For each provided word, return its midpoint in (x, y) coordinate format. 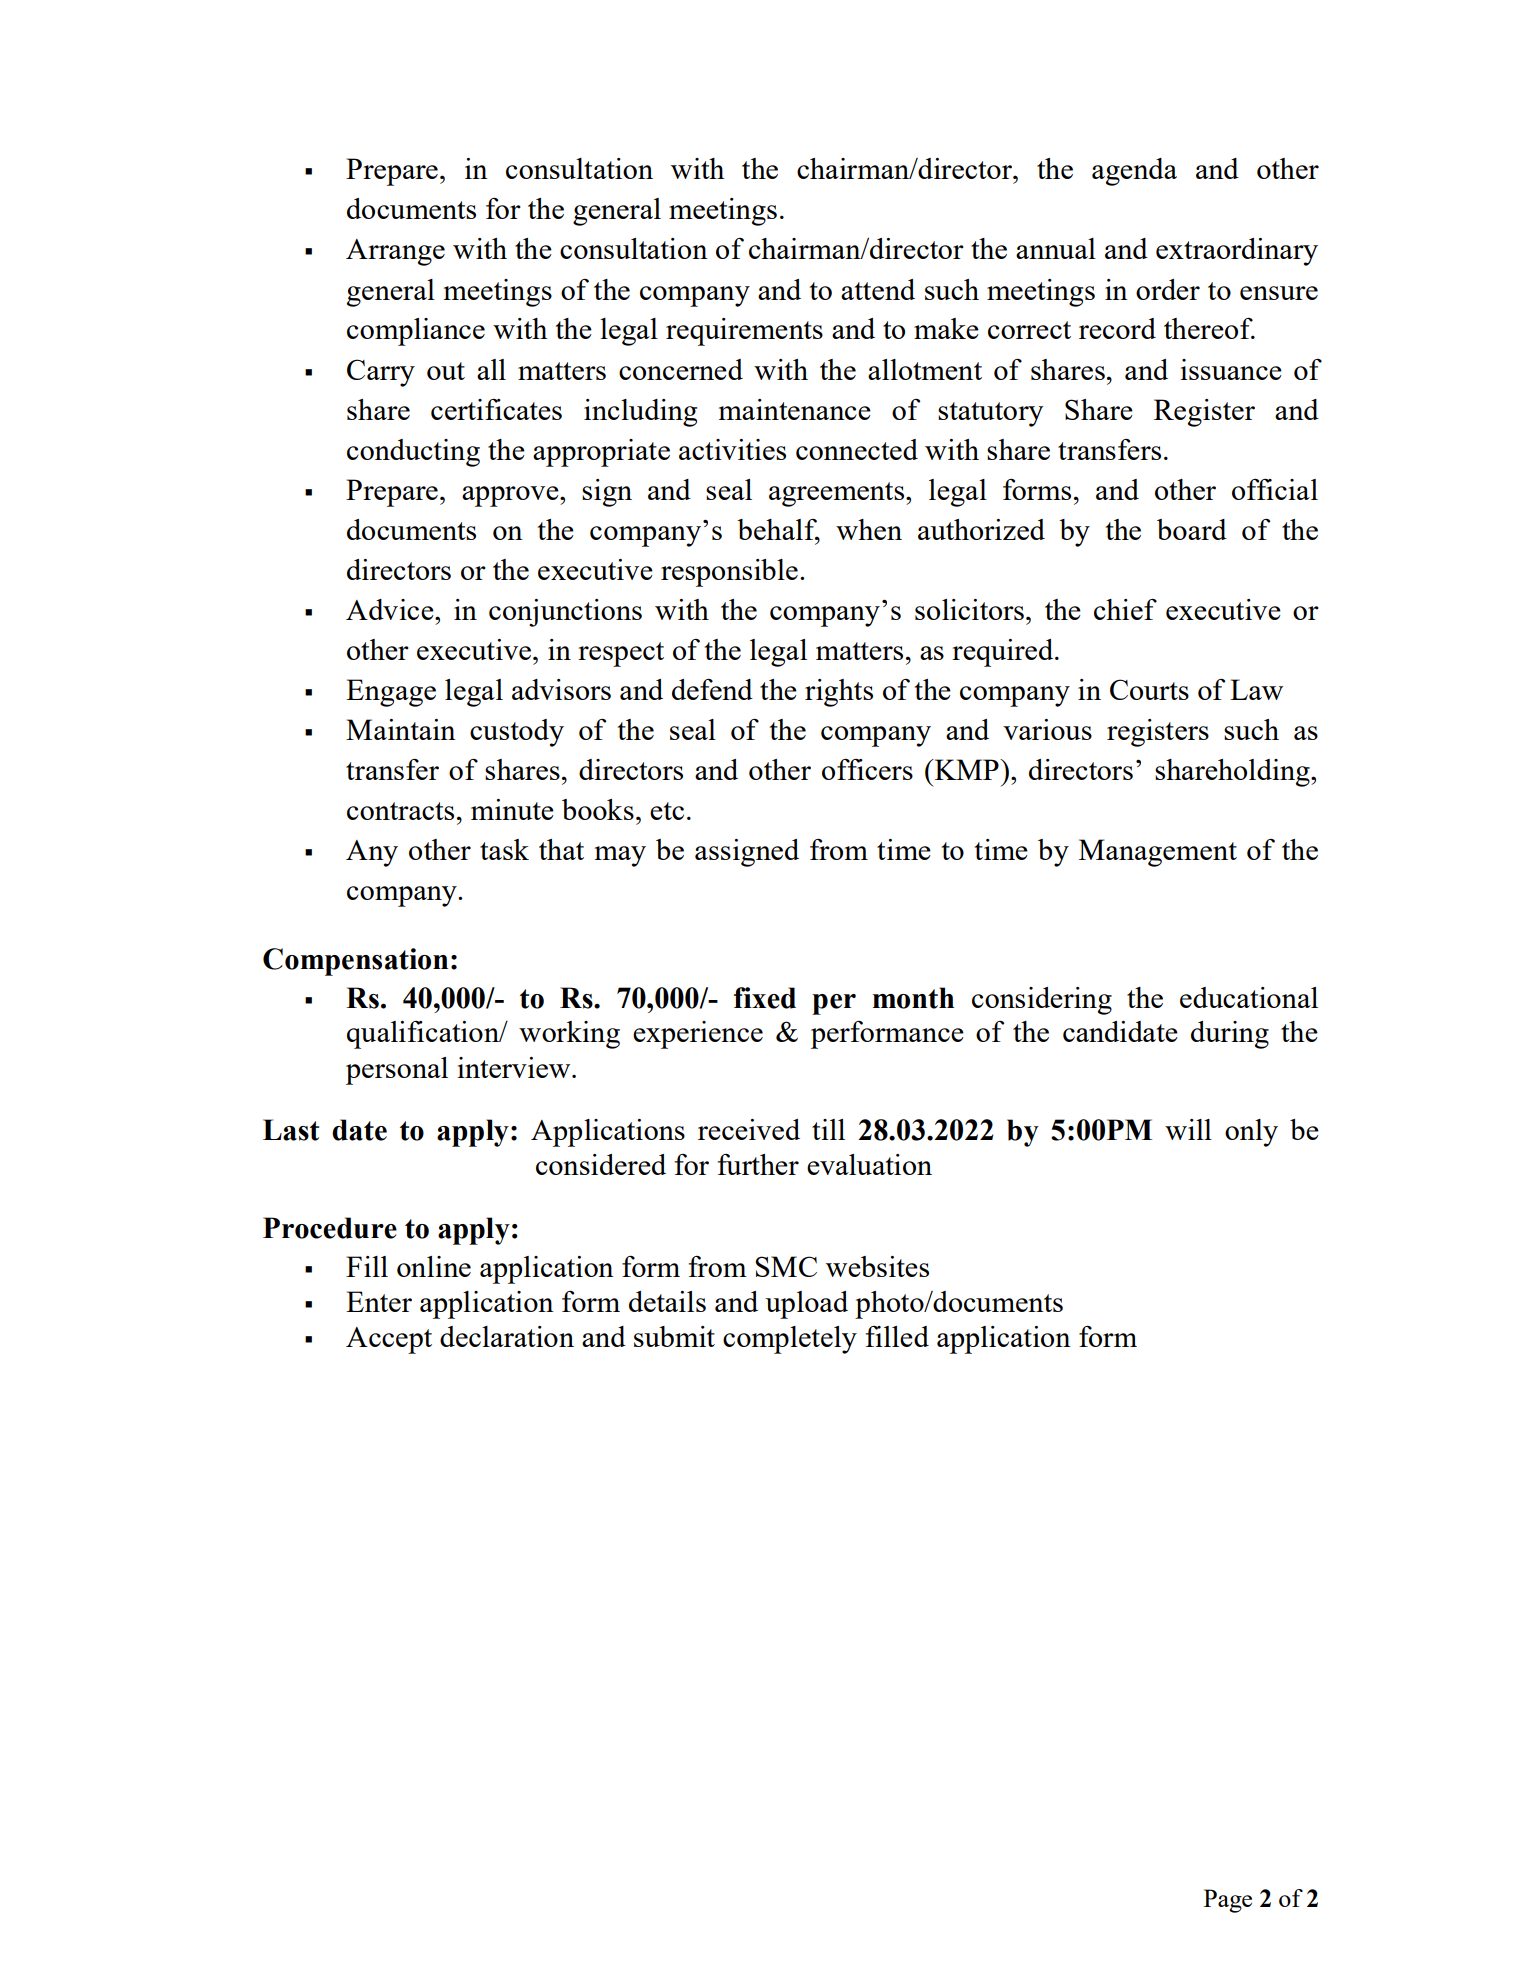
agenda (1134, 172)
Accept (389, 1340)
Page (1228, 1901)
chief (1125, 609)
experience (698, 1035)
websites (877, 1266)
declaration (507, 1336)
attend (878, 289)
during (1230, 1035)
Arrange (395, 252)
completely (790, 1340)
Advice (391, 609)
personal (397, 1071)
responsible (729, 573)
